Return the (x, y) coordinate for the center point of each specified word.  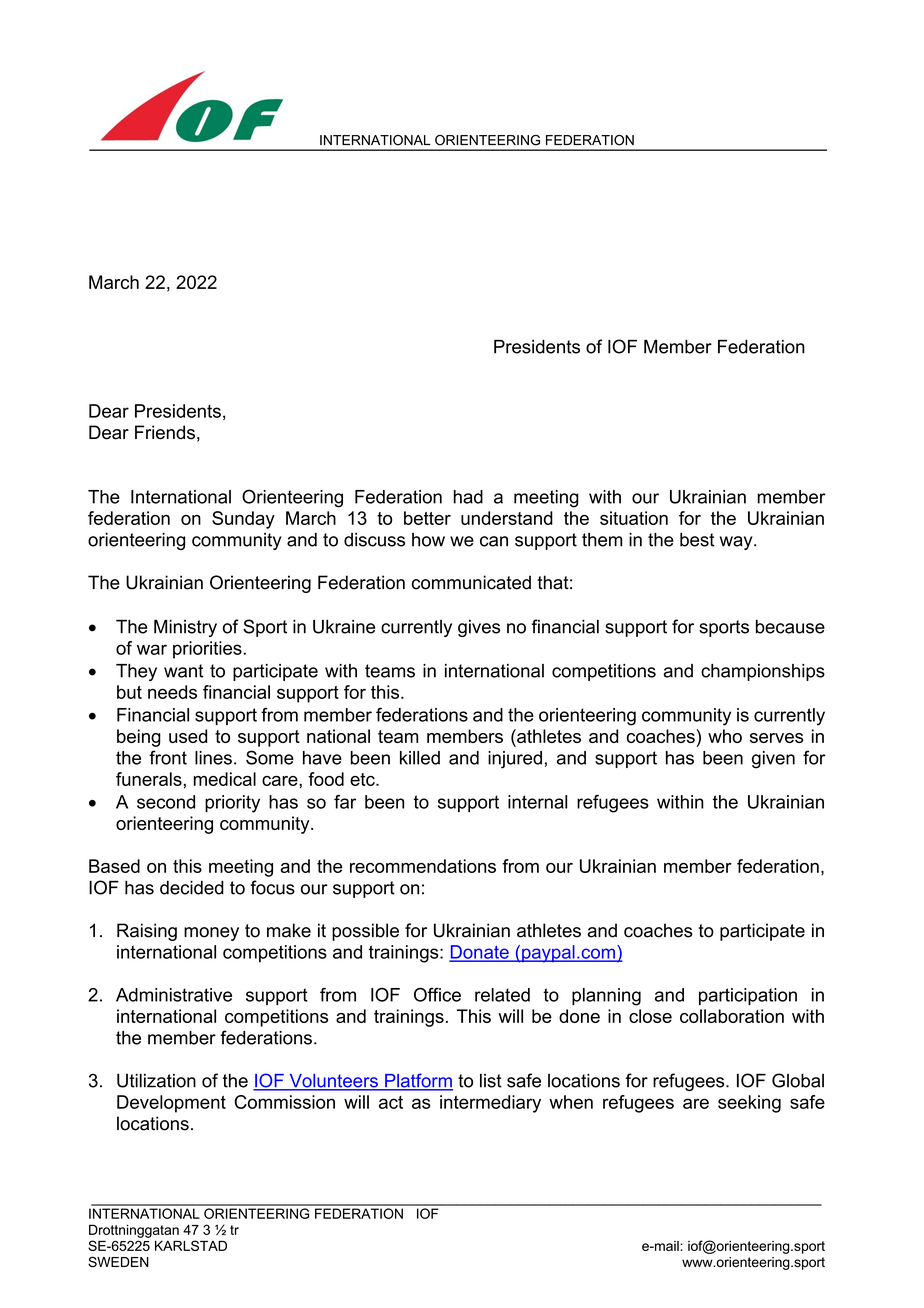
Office (437, 994)
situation (634, 518)
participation (748, 996)
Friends (165, 432)
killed (420, 758)
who (725, 736)
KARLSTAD (191, 1245)
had (468, 497)
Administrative (174, 995)
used (188, 736)
